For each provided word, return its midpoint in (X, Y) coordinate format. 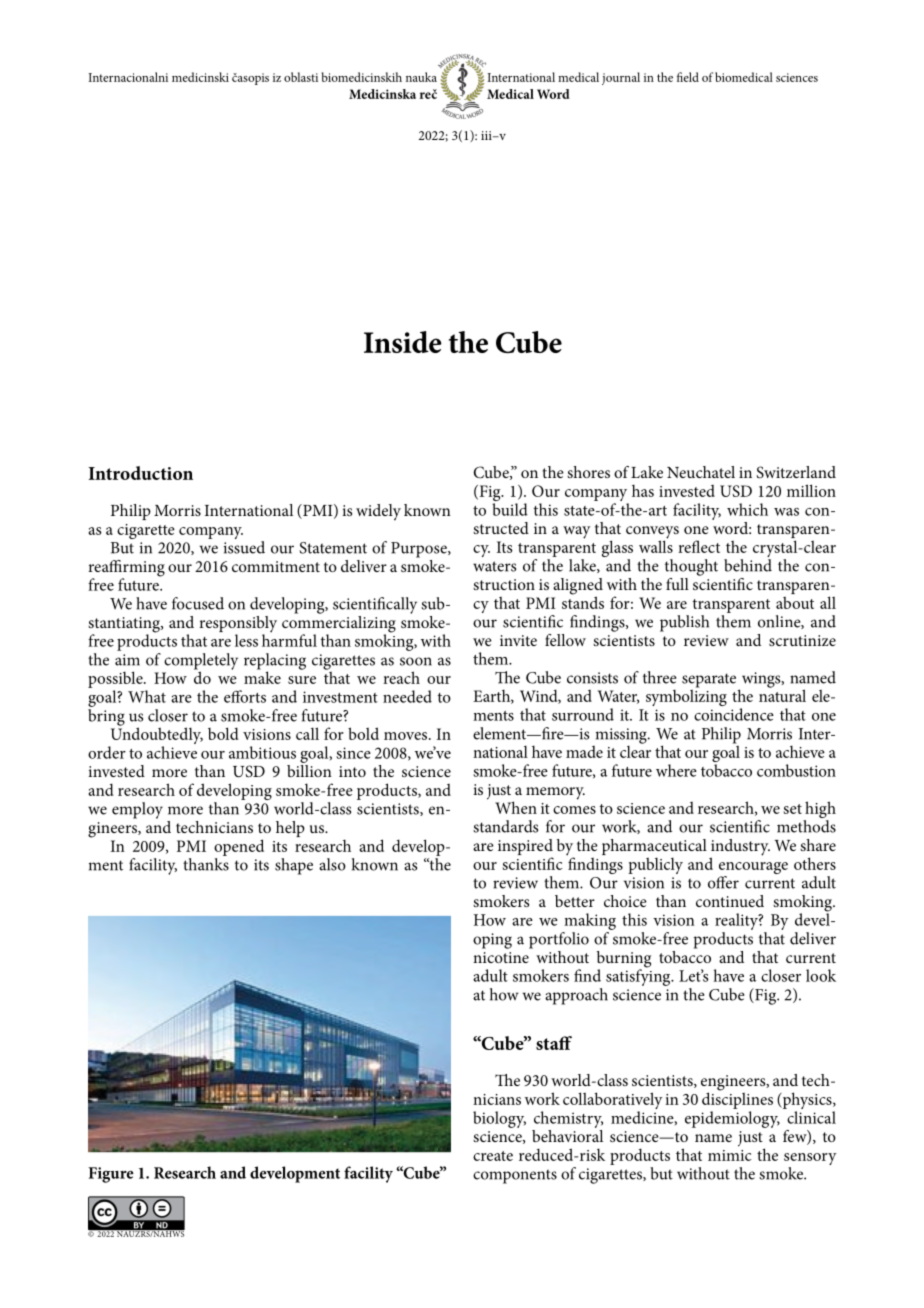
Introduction (141, 473)
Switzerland (796, 472)
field (688, 77)
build (510, 509)
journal (621, 78)
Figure (111, 1175)
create (493, 1156)
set (792, 809)
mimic (729, 1155)
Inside (403, 342)
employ (137, 810)
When (516, 807)
